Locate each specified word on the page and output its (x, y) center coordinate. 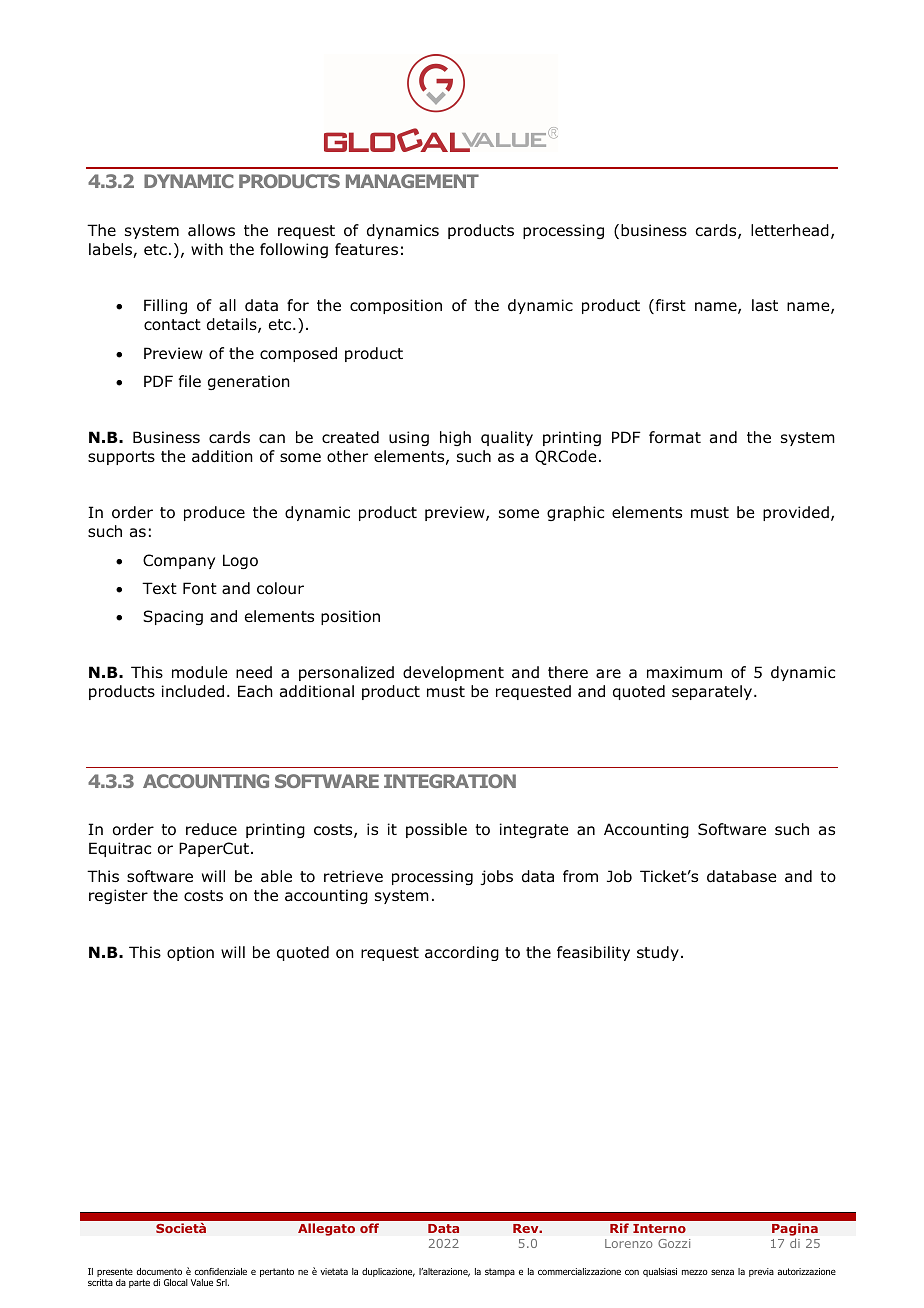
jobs (496, 877)
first (669, 306)
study (658, 953)
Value (202, 1282)
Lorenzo (629, 1243)
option (190, 953)
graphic (575, 513)
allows (211, 230)
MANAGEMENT (412, 181)
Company (179, 561)
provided (796, 513)
